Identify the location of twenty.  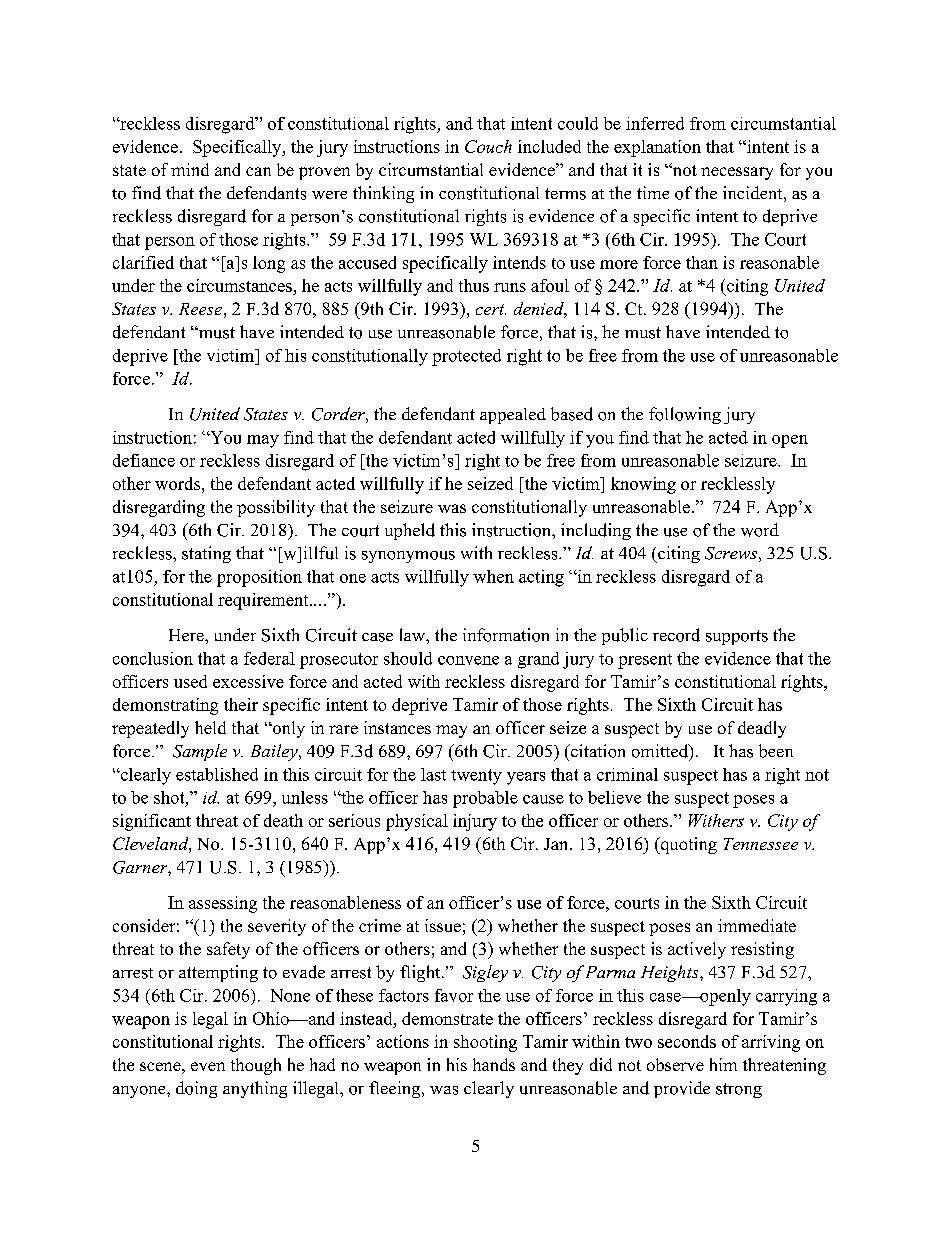
(476, 777).
